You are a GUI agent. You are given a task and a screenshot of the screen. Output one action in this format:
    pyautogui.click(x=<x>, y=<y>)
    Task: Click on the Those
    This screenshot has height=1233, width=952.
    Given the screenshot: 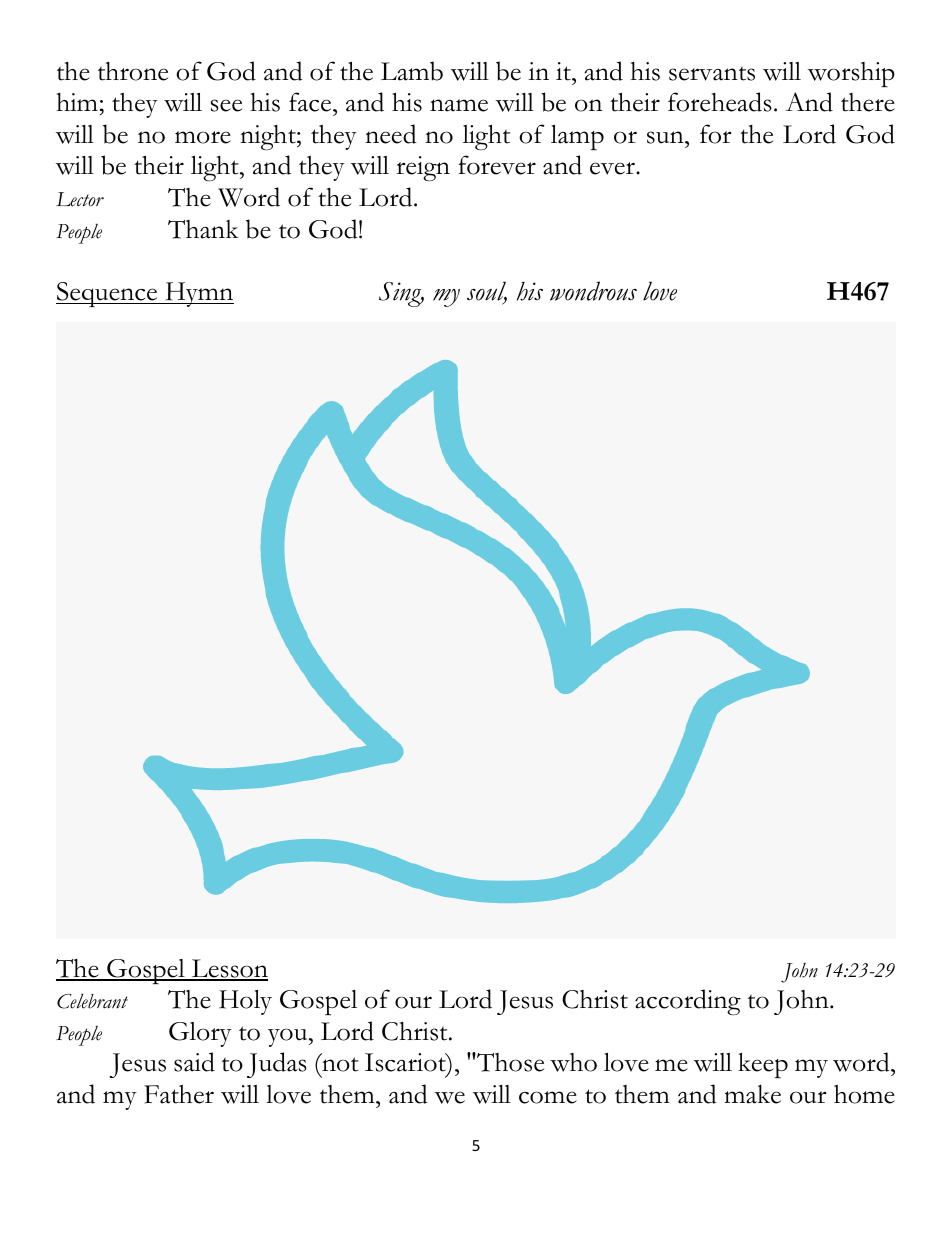 What is the action you would take?
    pyautogui.click(x=509, y=1062)
